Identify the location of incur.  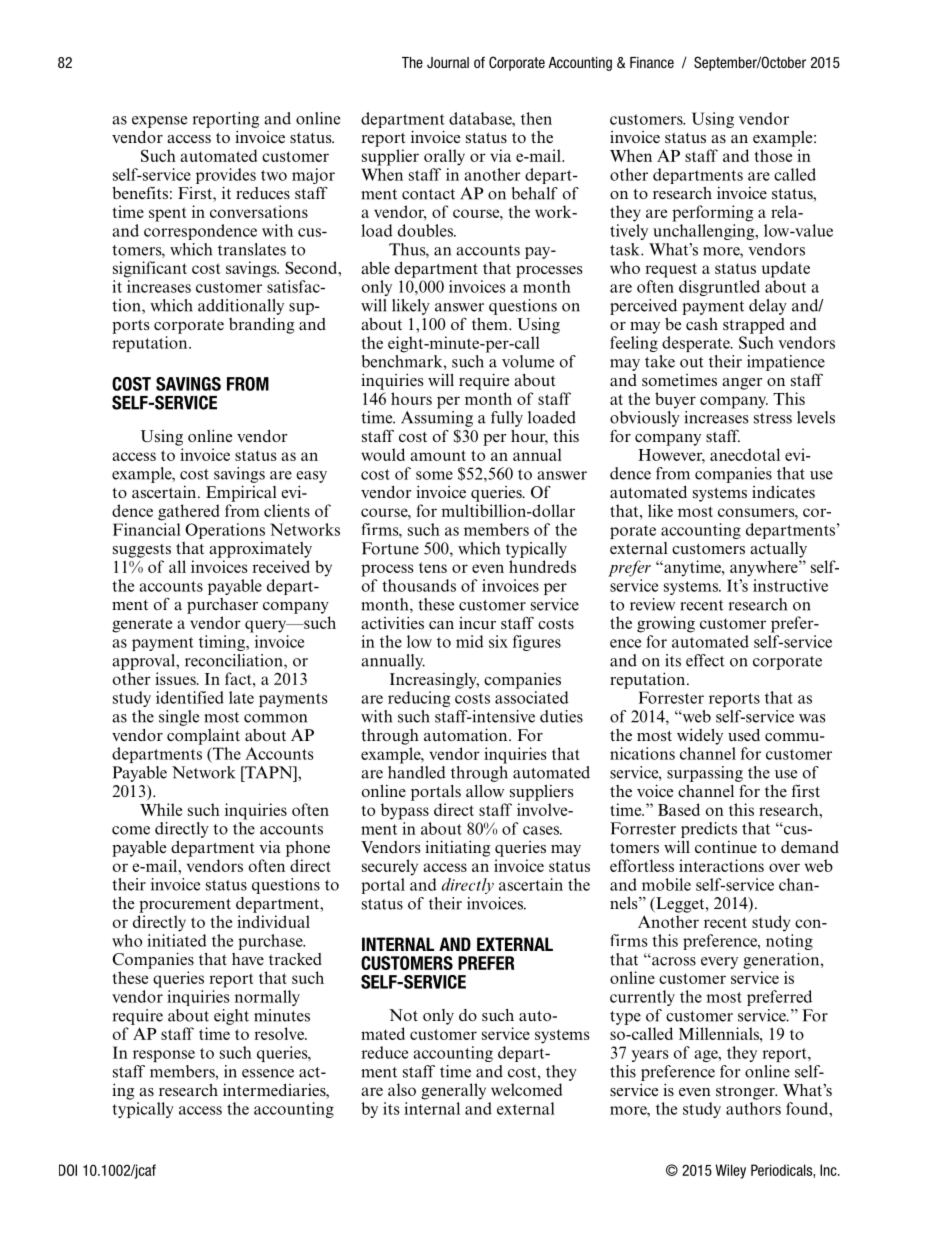
(477, 623).
